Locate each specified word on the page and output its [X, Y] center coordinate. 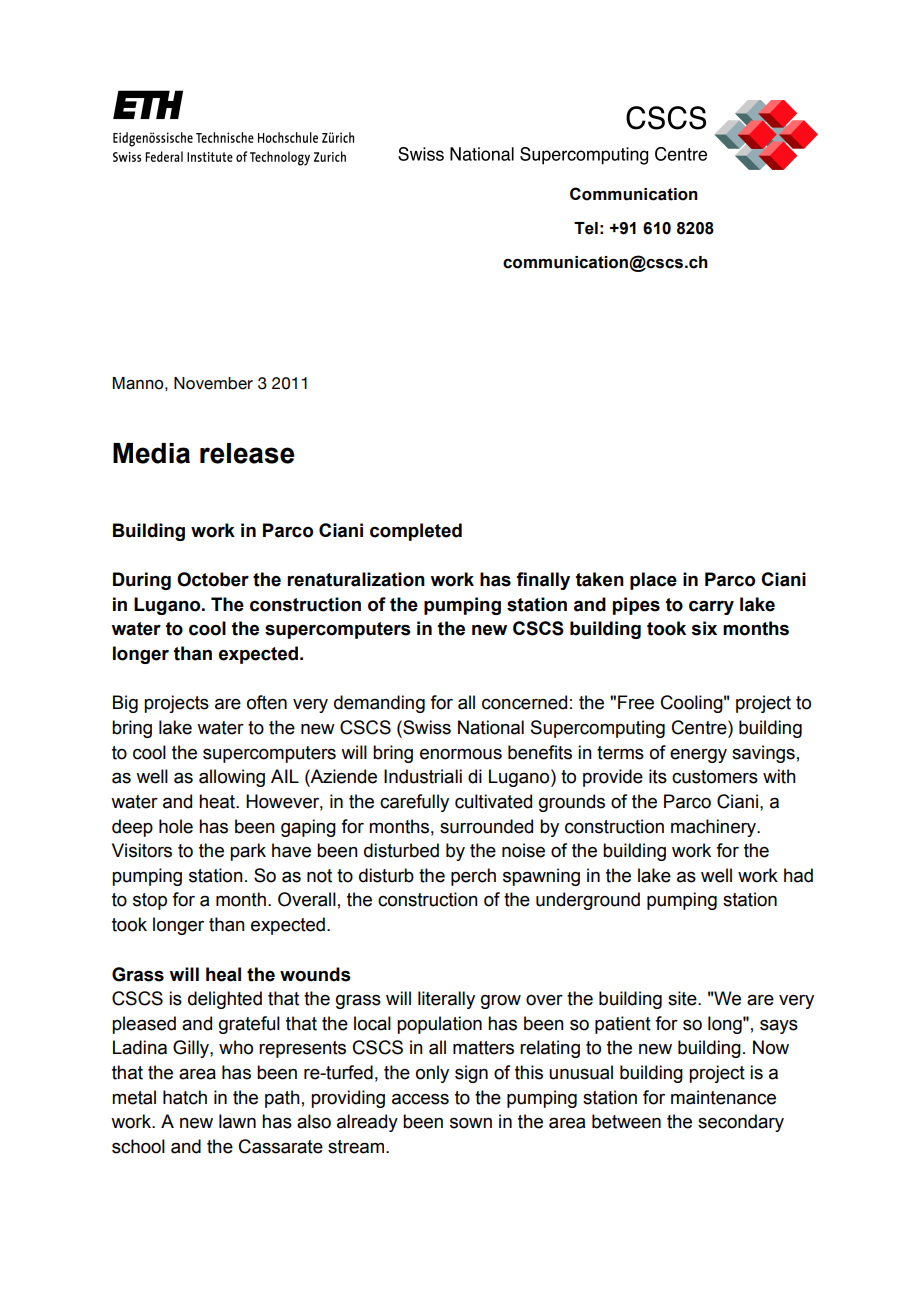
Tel [586, 228]
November [213, 383]
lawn [237, 1121]
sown [471, 1123]
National [491, 727]
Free [636, 702]
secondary [741, 1123]
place [653, 581]
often [267, 702]
